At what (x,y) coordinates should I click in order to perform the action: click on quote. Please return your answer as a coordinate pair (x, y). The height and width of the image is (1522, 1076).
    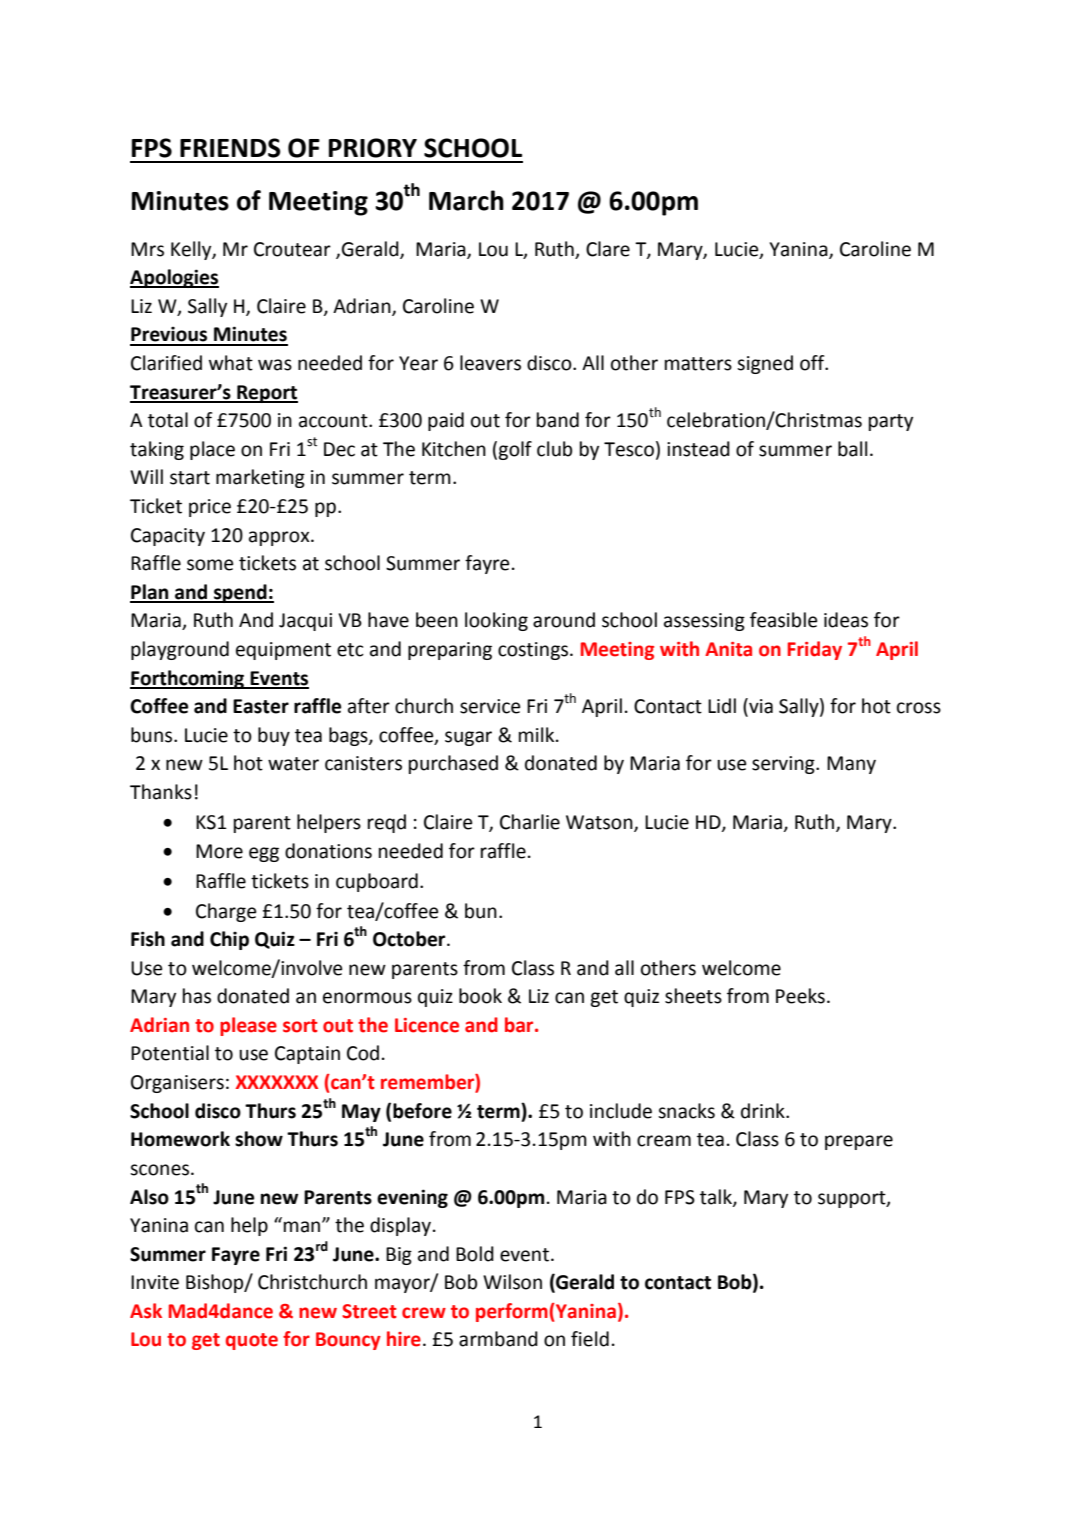
    Looking at the image, I should click on (252, 1341).
